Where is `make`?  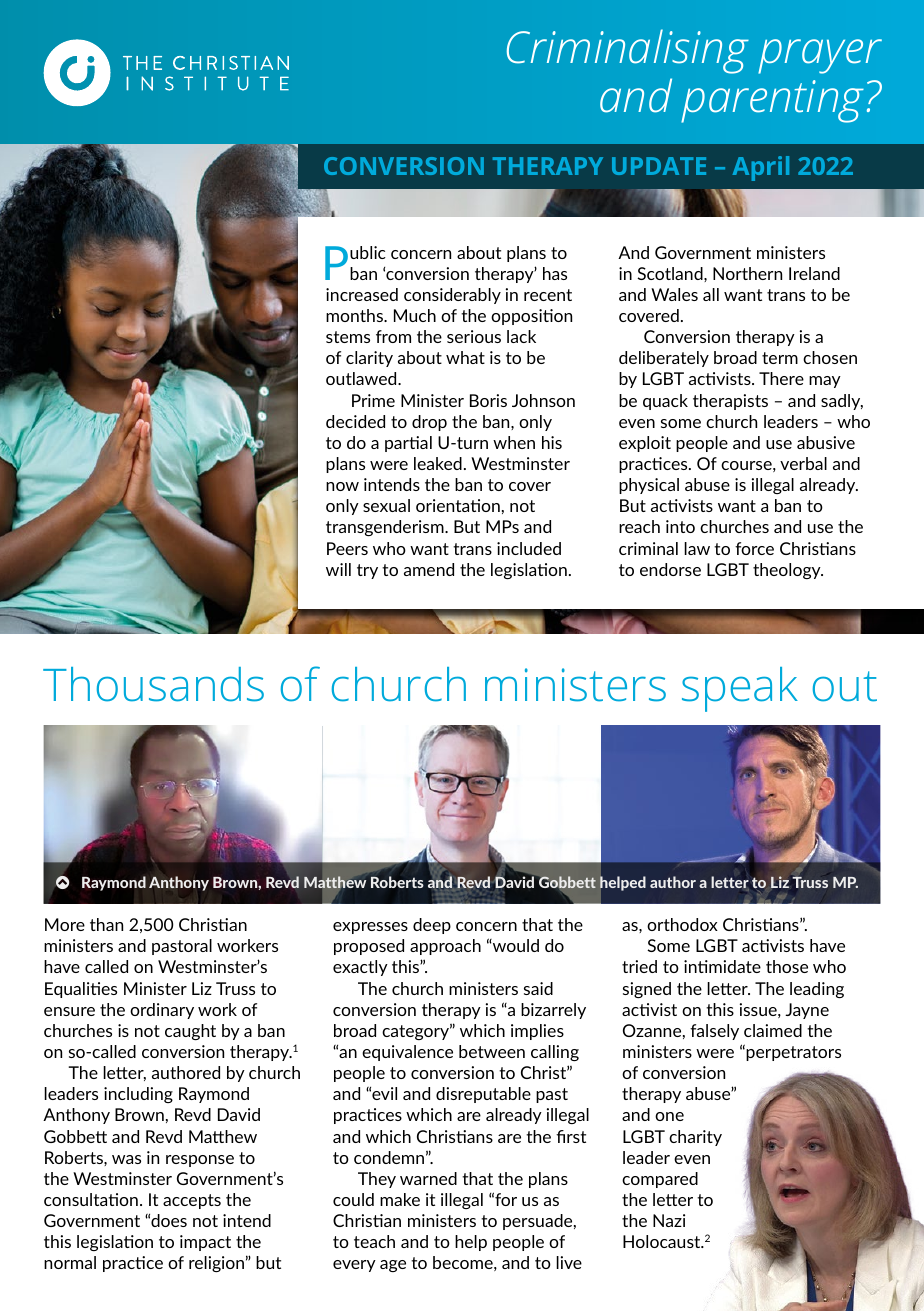
make is located at coordinates (400, 1199).
